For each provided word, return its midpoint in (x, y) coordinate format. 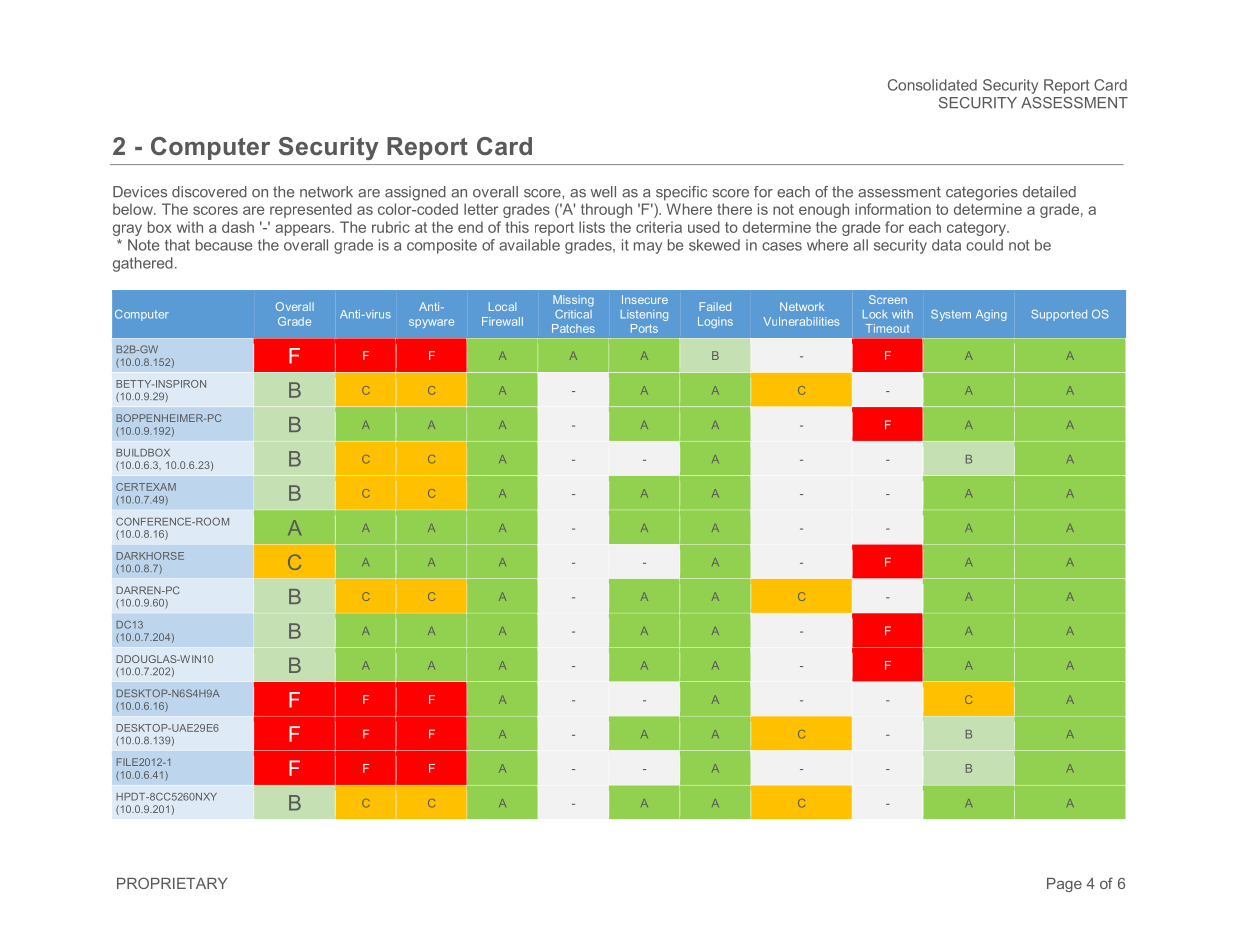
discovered (209, 192)
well (603, 192)
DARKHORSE (150, 556)
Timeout (887, 328)
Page (1064, 885)
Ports (644, 328)
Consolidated (932, 85)
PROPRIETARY (172, 883)
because (224, 245)
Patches (573, 328)
